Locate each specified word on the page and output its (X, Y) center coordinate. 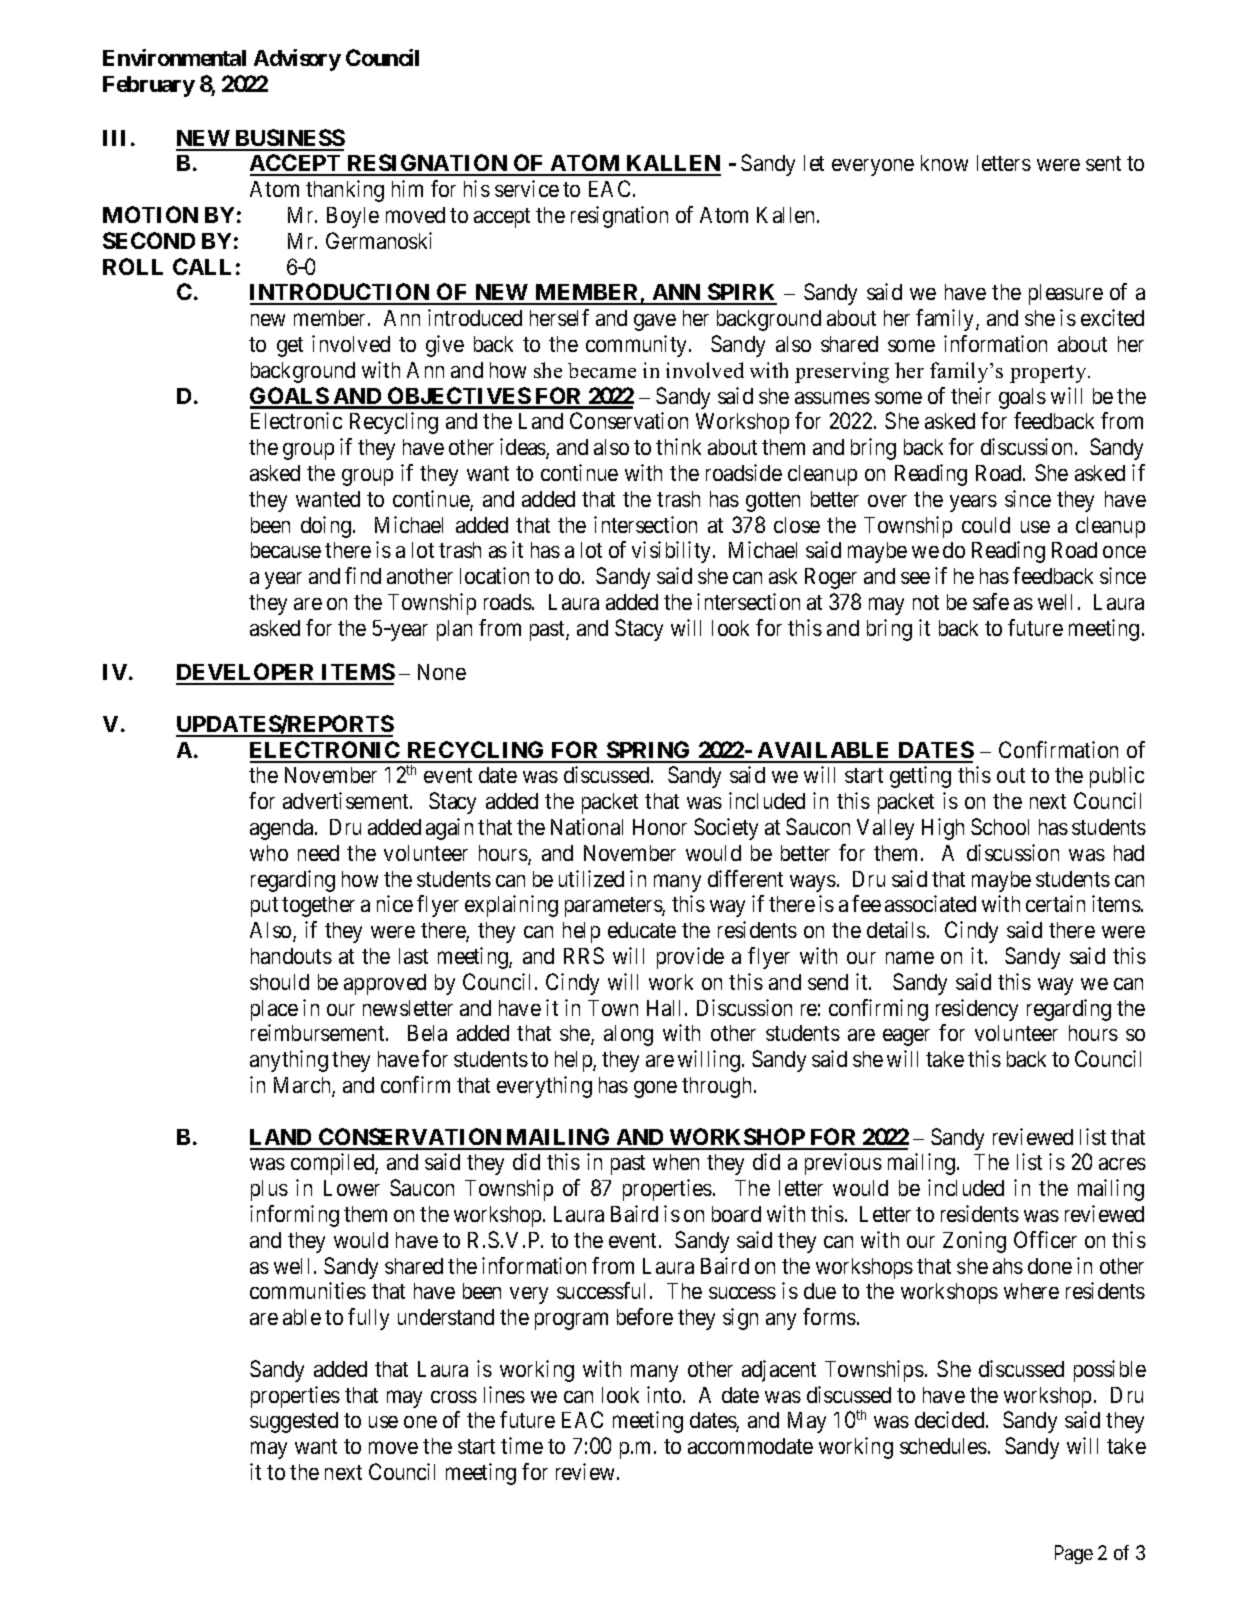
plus (269, 1190)
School (1000, 826)
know (944, 163)
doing (326, 527)
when (676, 1162)
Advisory (297, 60)
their (971, 395)
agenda (283, 829)
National (587, 826)
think (678, 446)
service (527, 188)
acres (1122, 1164)
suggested (294, 1422)
